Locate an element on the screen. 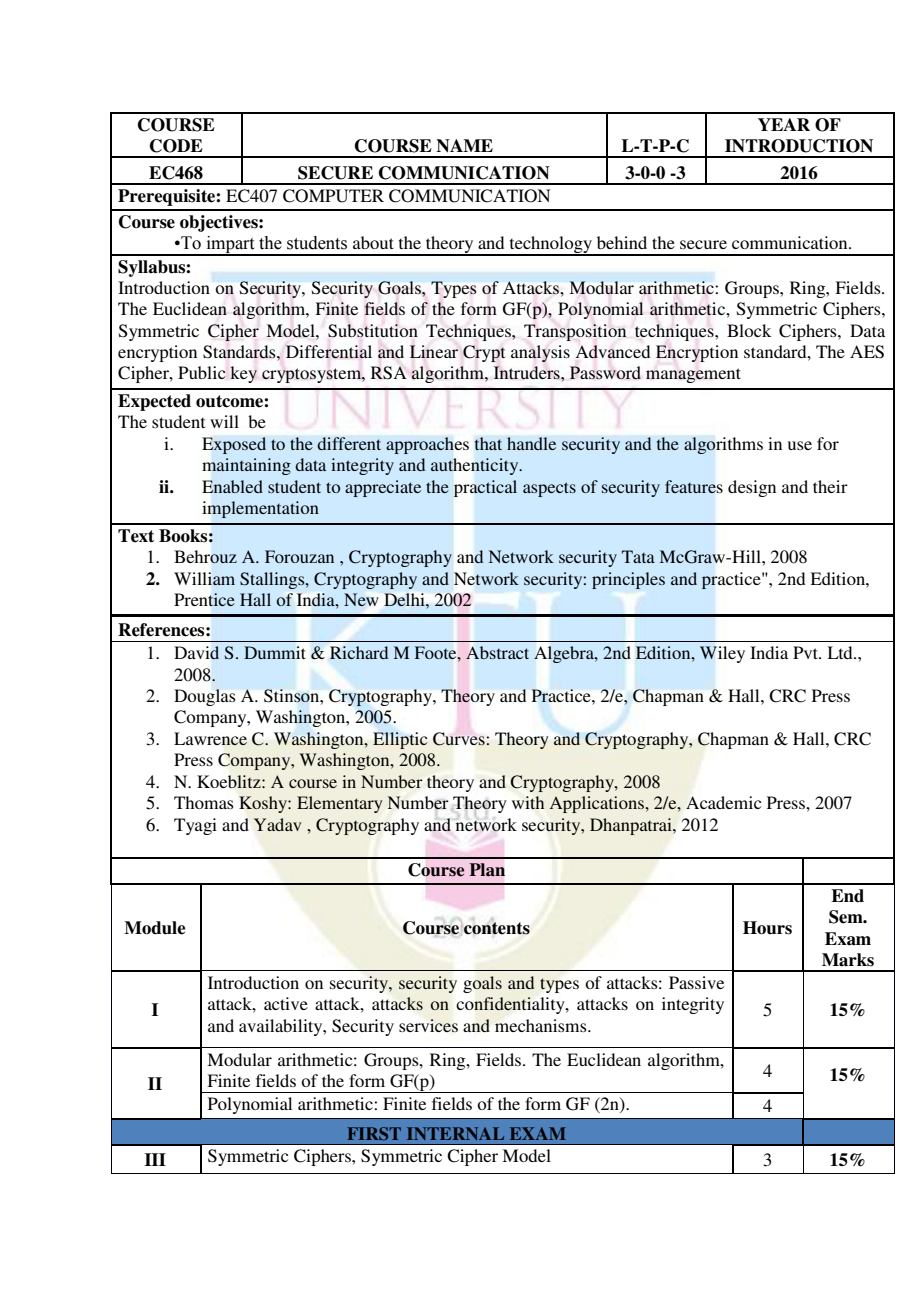 Image resolution: width=924 pixels, height=1308 pixels. Pvt is located at coordinates (806, 652).
